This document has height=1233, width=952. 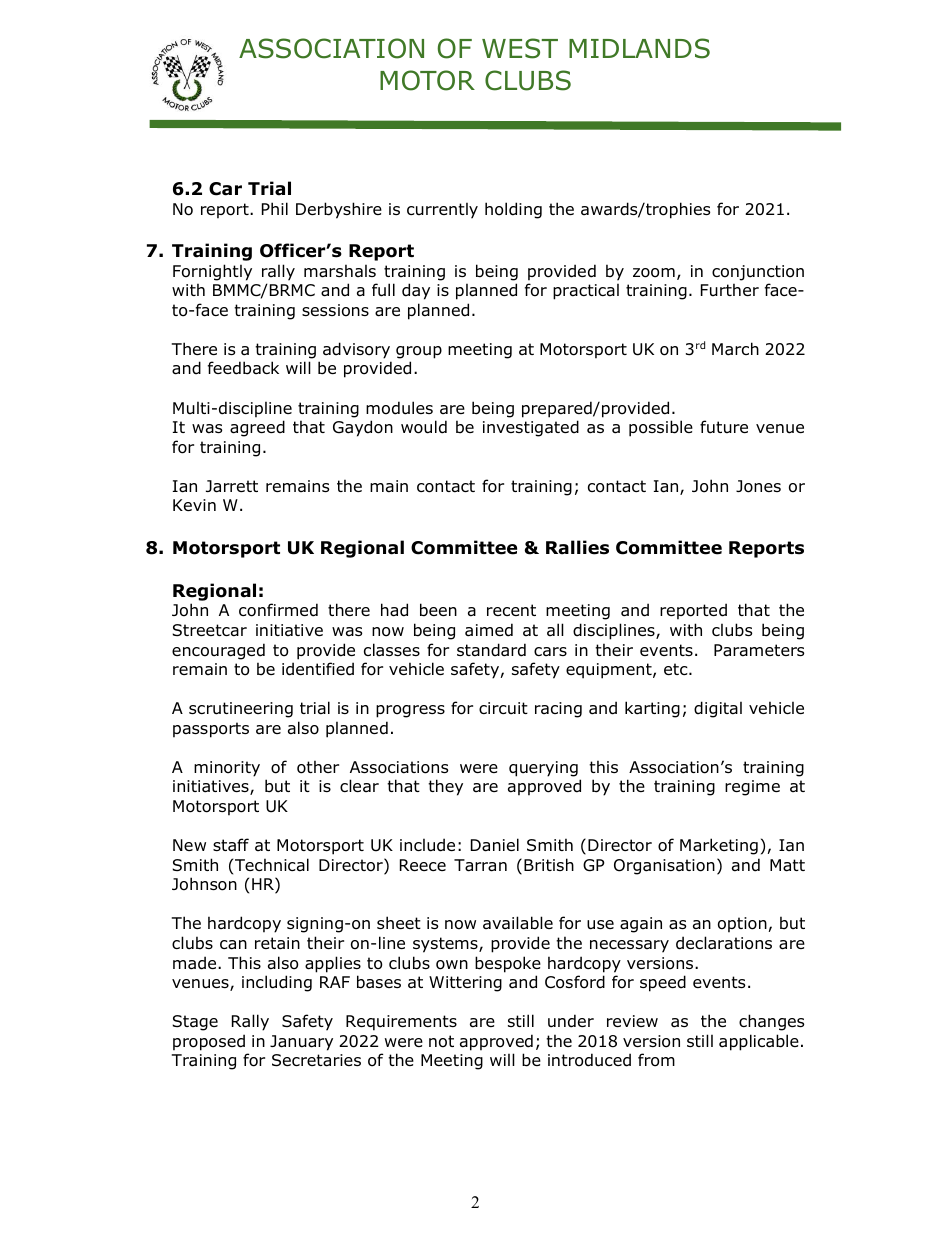 I want to click on MIDLANDS, so click(x=639, y=48).
